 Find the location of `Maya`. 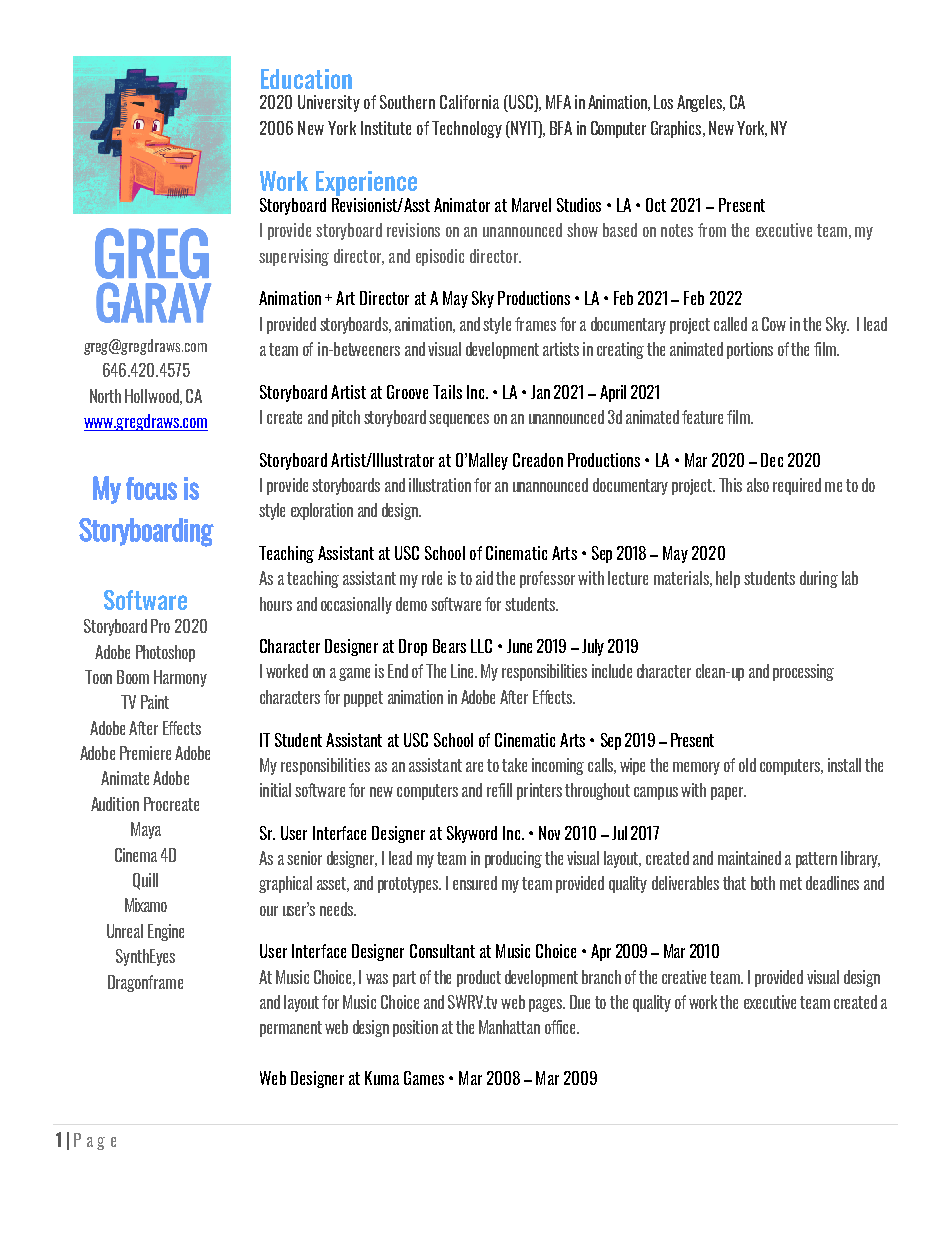

Maya is located at coordinates (146, 830).
